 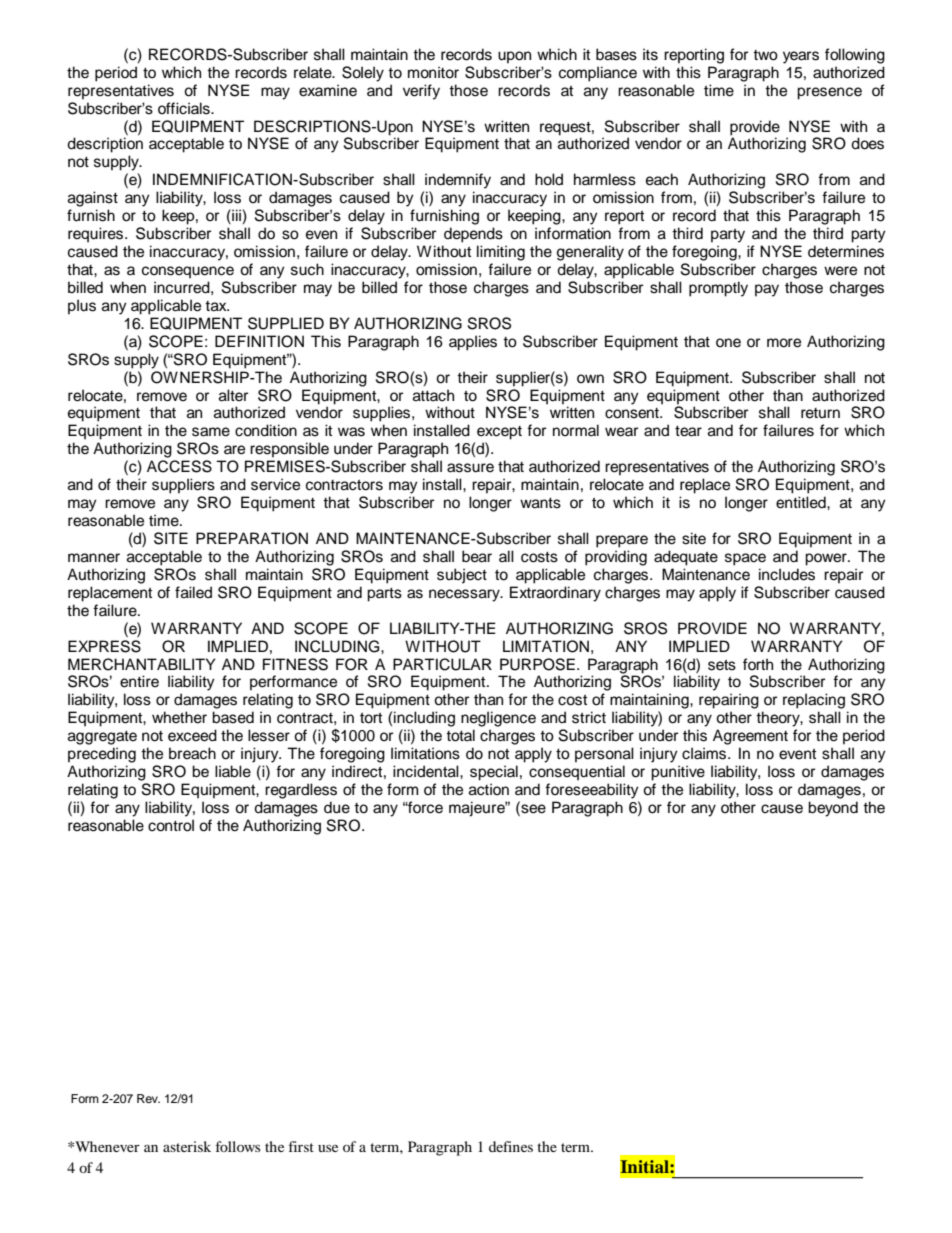 What do you see at coordinates (192, 735) in the image?
I see `exceed` at bounding box center [192, 735].
